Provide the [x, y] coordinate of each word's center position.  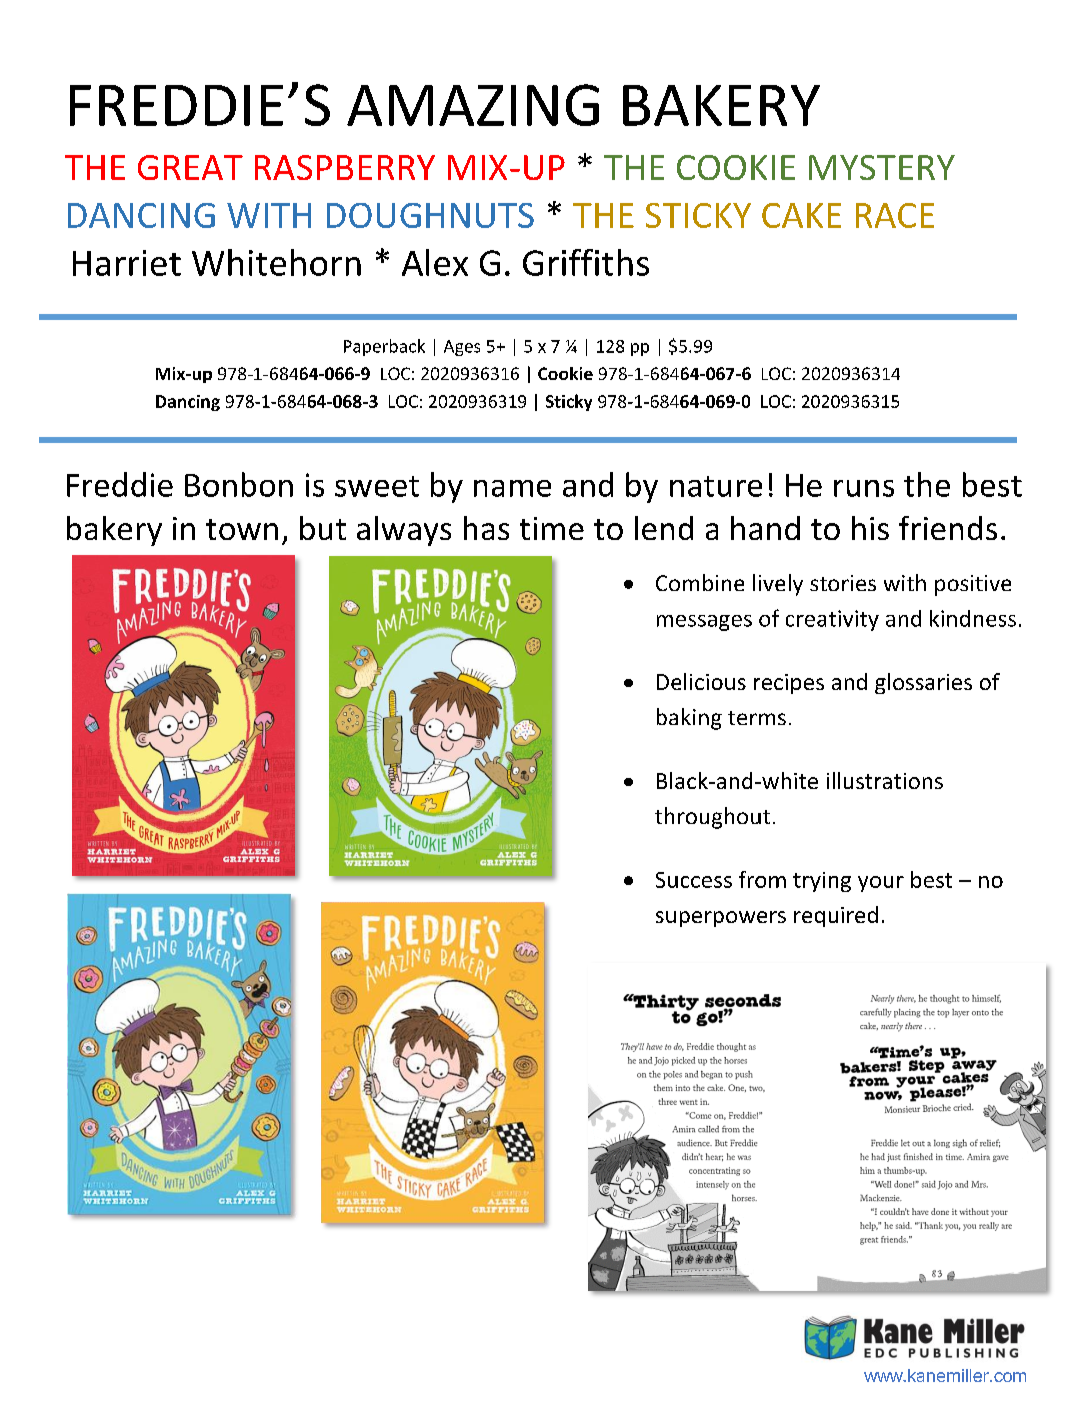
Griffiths [586, 262]
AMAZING [473, 105]
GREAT [190, 167]
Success [694, 880]
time [552, 528]
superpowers [721, 919]
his [870, 528]
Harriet [127, 263]
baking [689, 719]
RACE [895, 215]
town [242, 529]
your [881, 884]
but [323, 528]
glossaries [923, 683]
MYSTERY [882, 167]
